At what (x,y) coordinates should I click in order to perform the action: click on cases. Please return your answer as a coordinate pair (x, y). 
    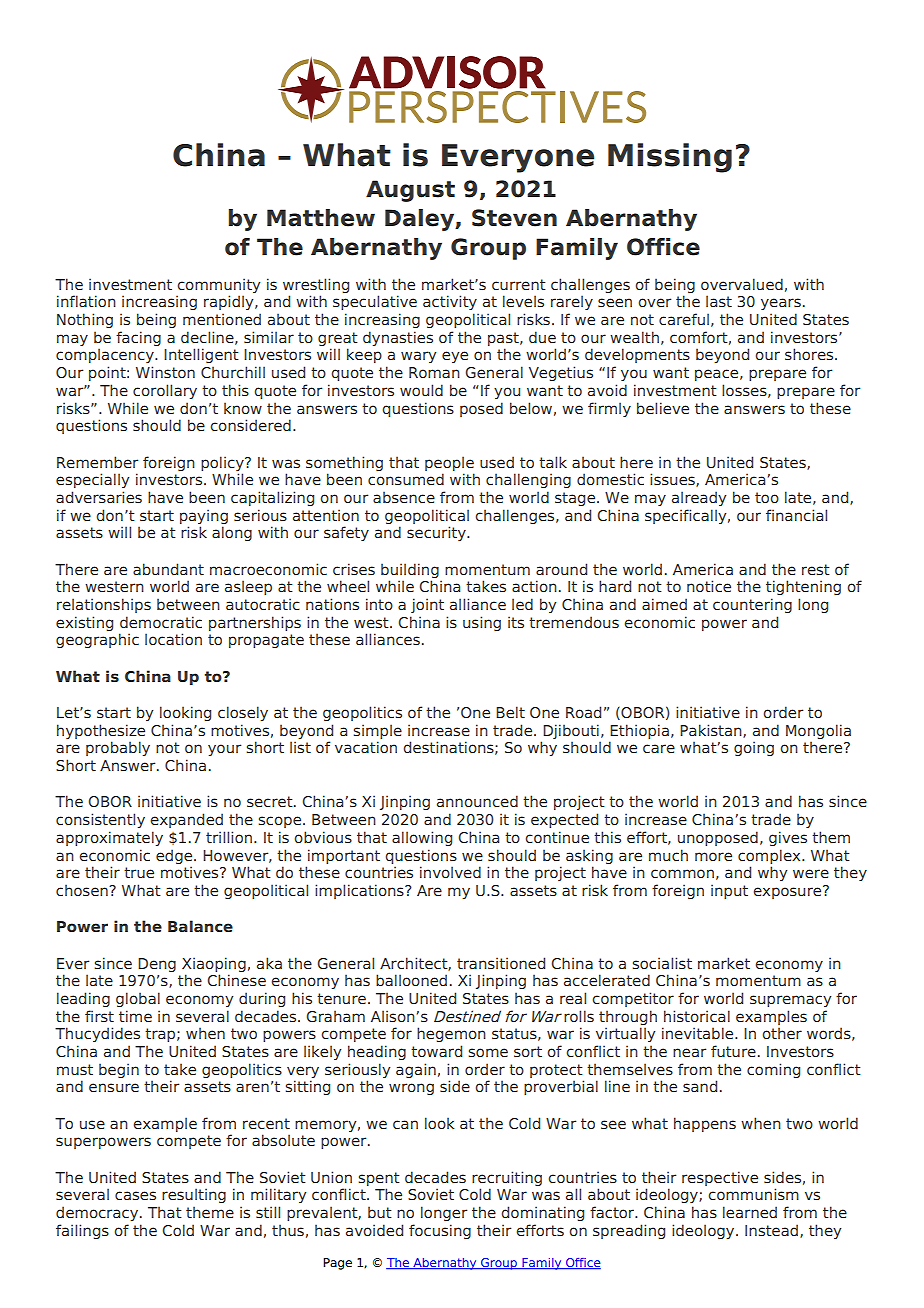
    Looking at the image, I should click on (135, 1195).
